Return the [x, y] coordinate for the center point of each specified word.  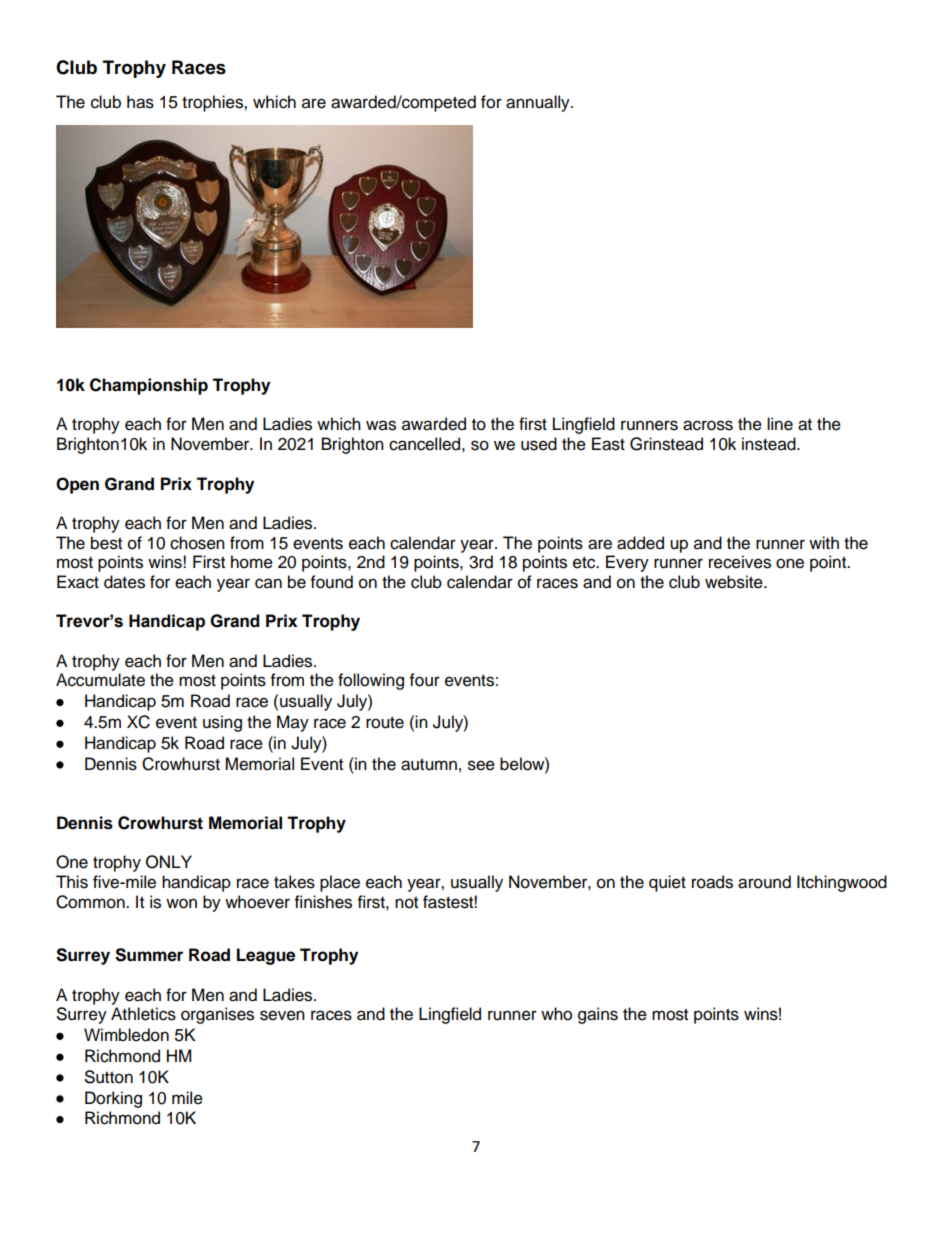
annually [539, 103]
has [140, 102]
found [332, 582]
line [780, 424]
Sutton [109, 1077]
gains [598, 1015]
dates [124, 582]
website [735, 582]
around [764, 882]
